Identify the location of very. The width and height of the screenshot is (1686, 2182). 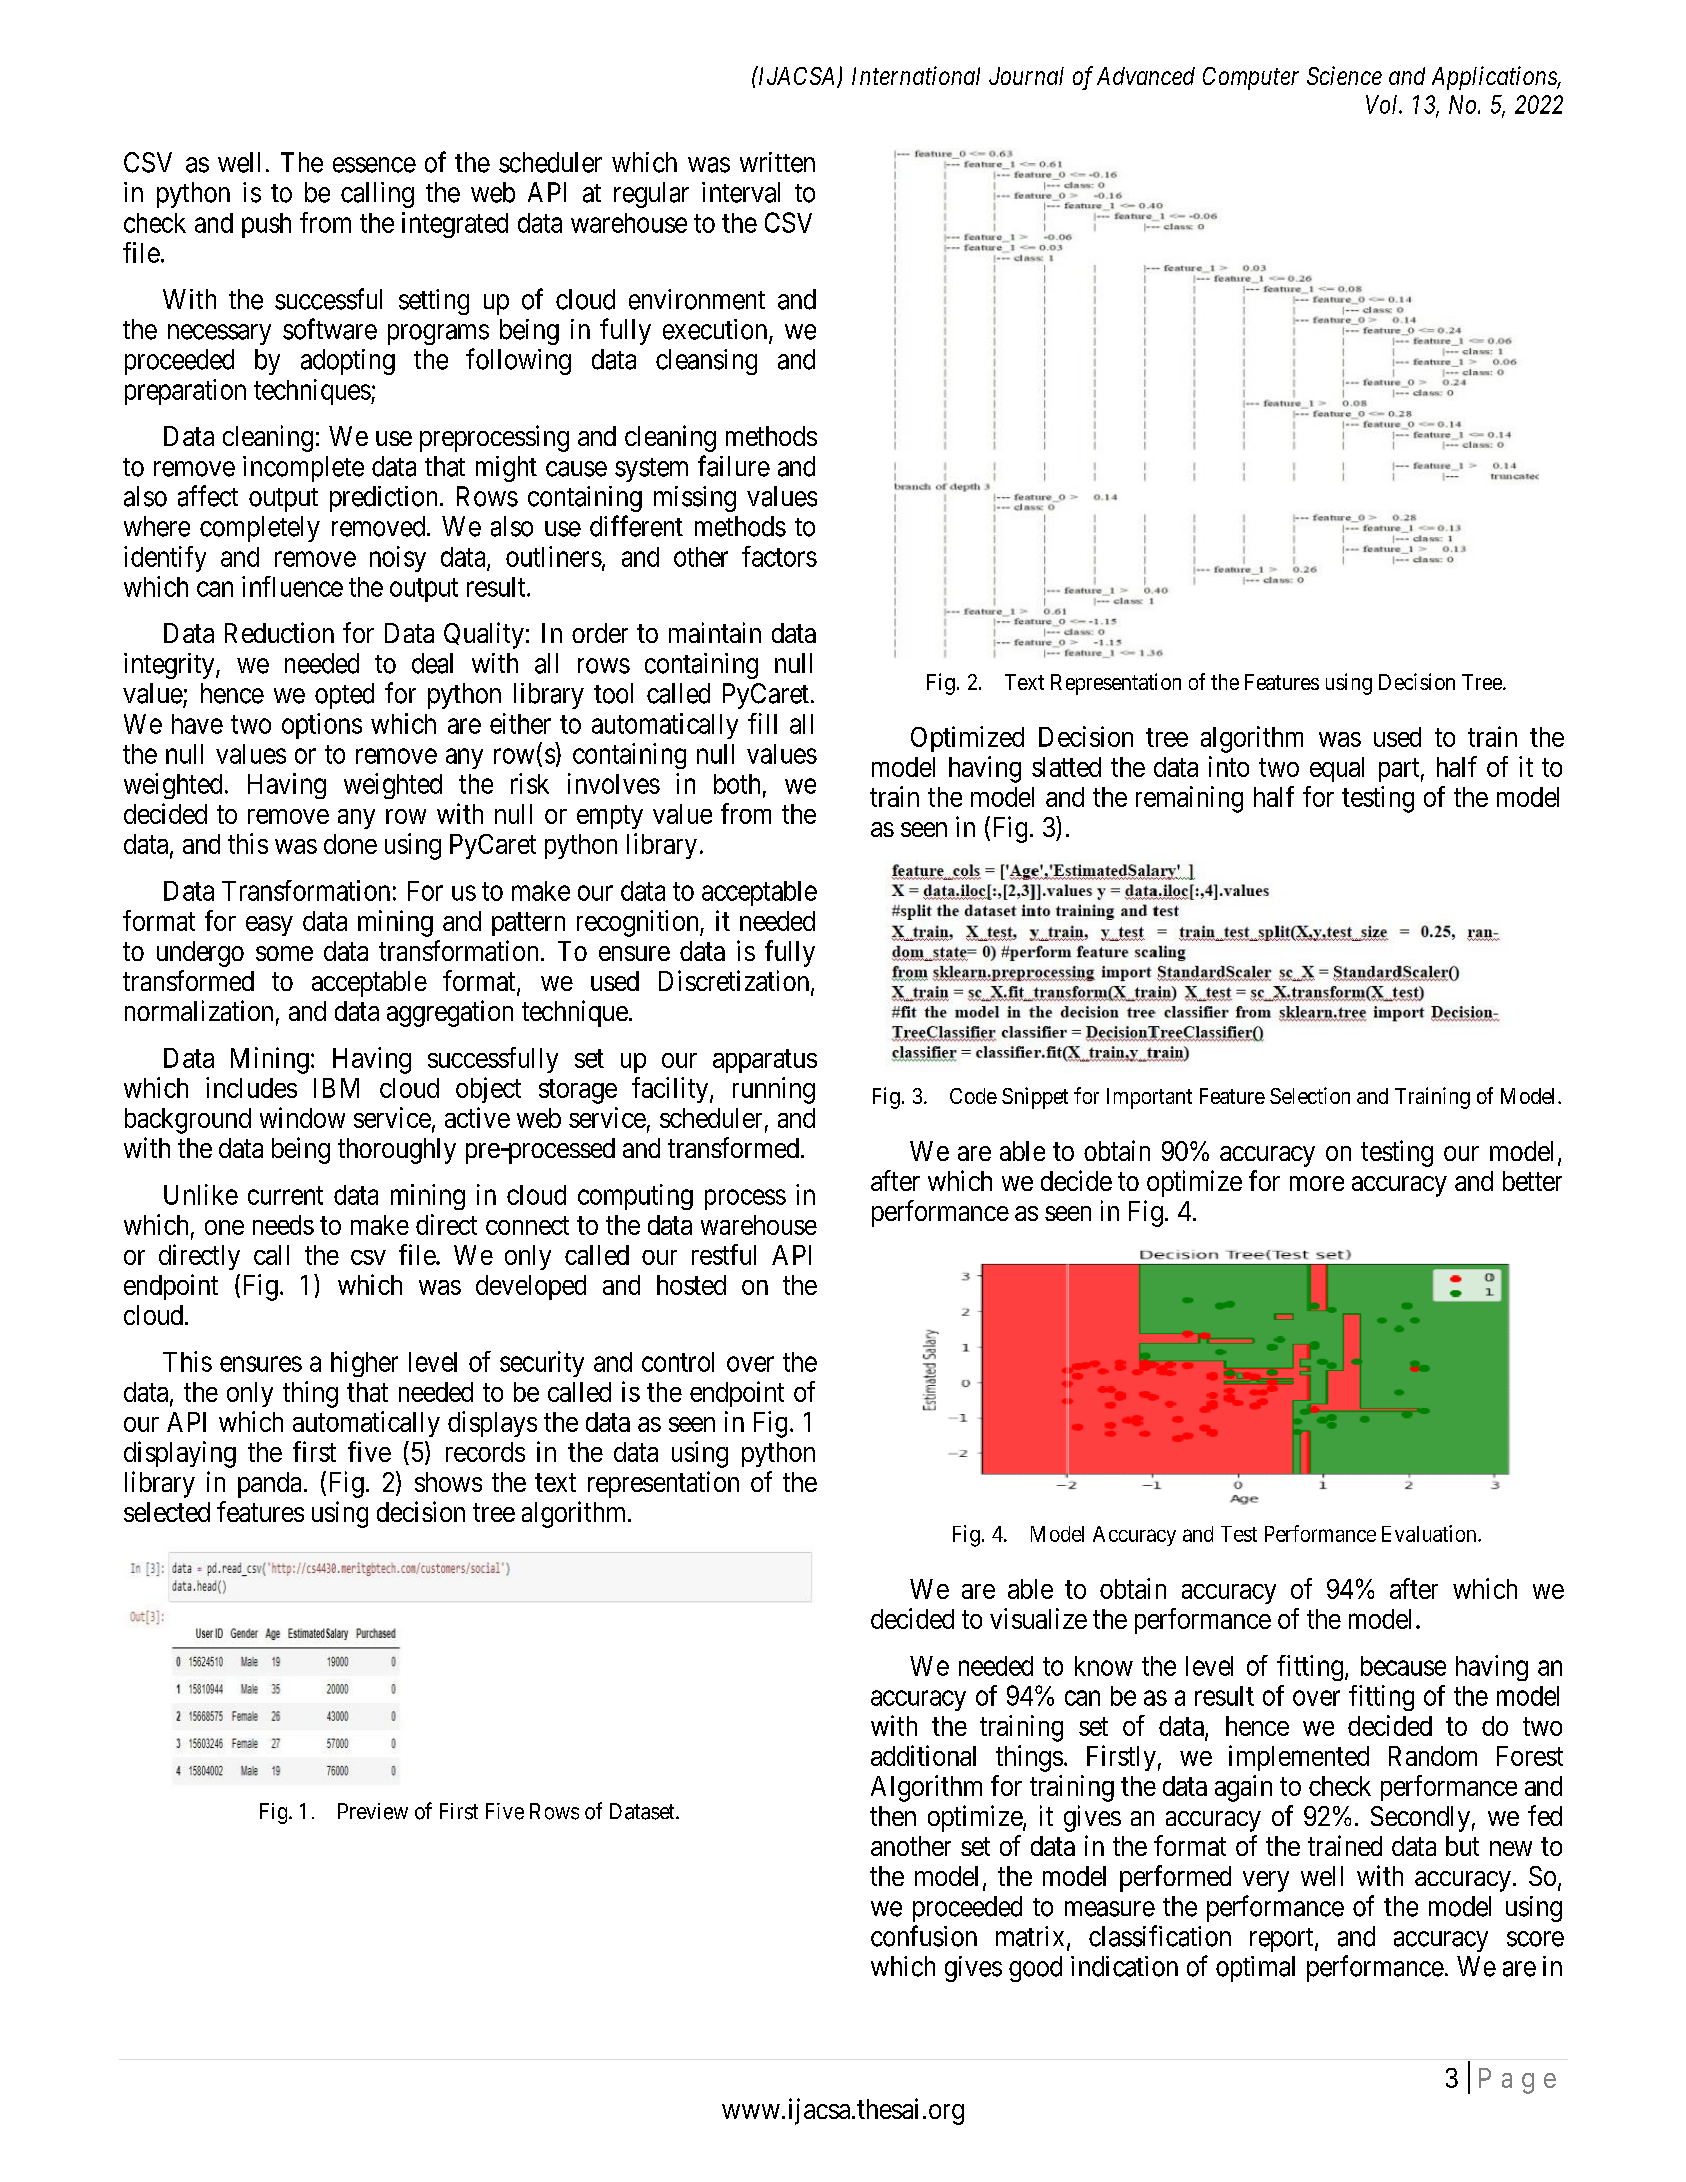
(1266, 1881).
